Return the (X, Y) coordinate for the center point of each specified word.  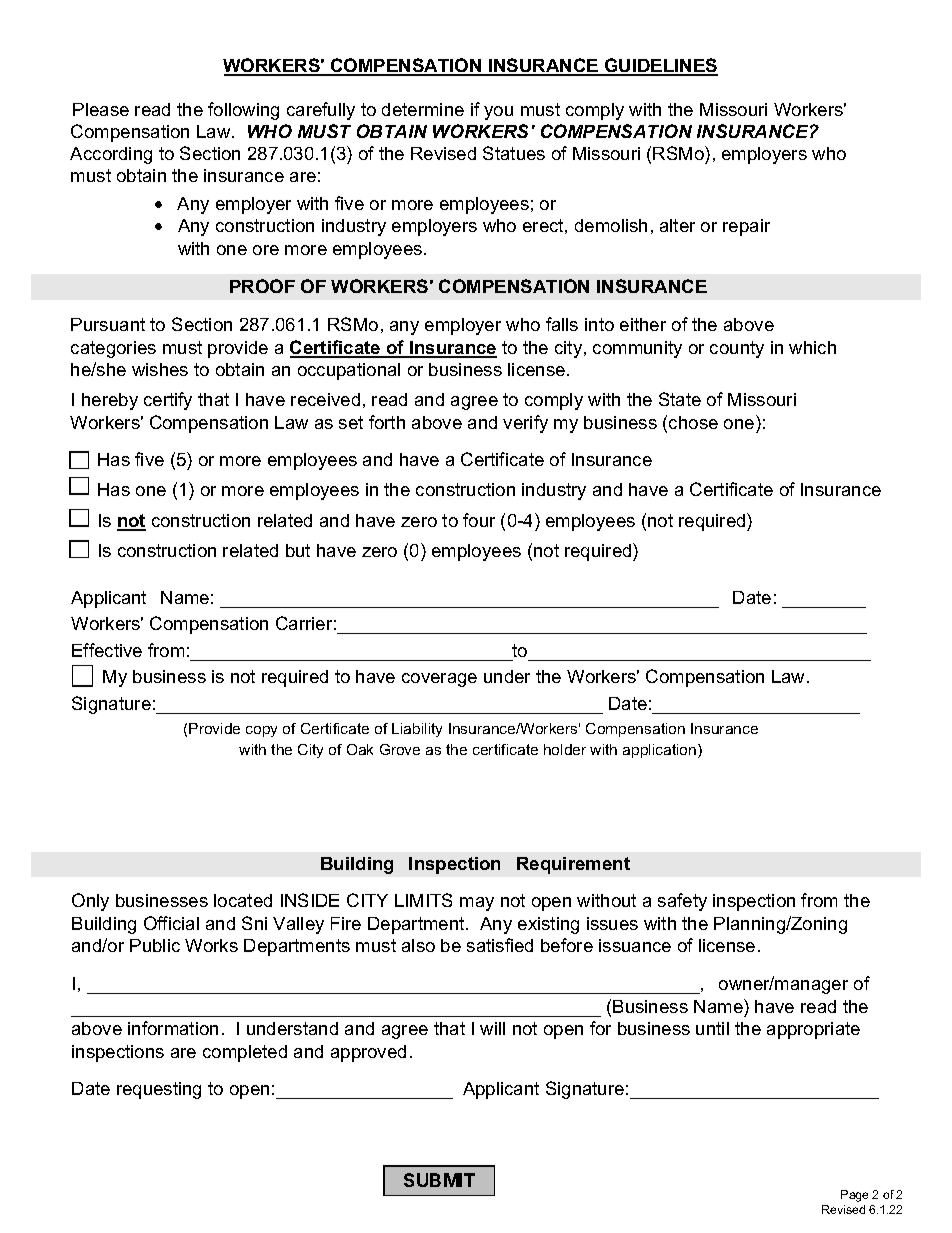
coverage (439, 680)
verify (525, 424)
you (498, 113)
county (737, 349)
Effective (107, 650)
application (661, 751)
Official (171, 923)
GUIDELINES (660, 66)
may (477, 904)
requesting (159, 1090)
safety (682, 902)
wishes (160, 369)
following (243, 111)
